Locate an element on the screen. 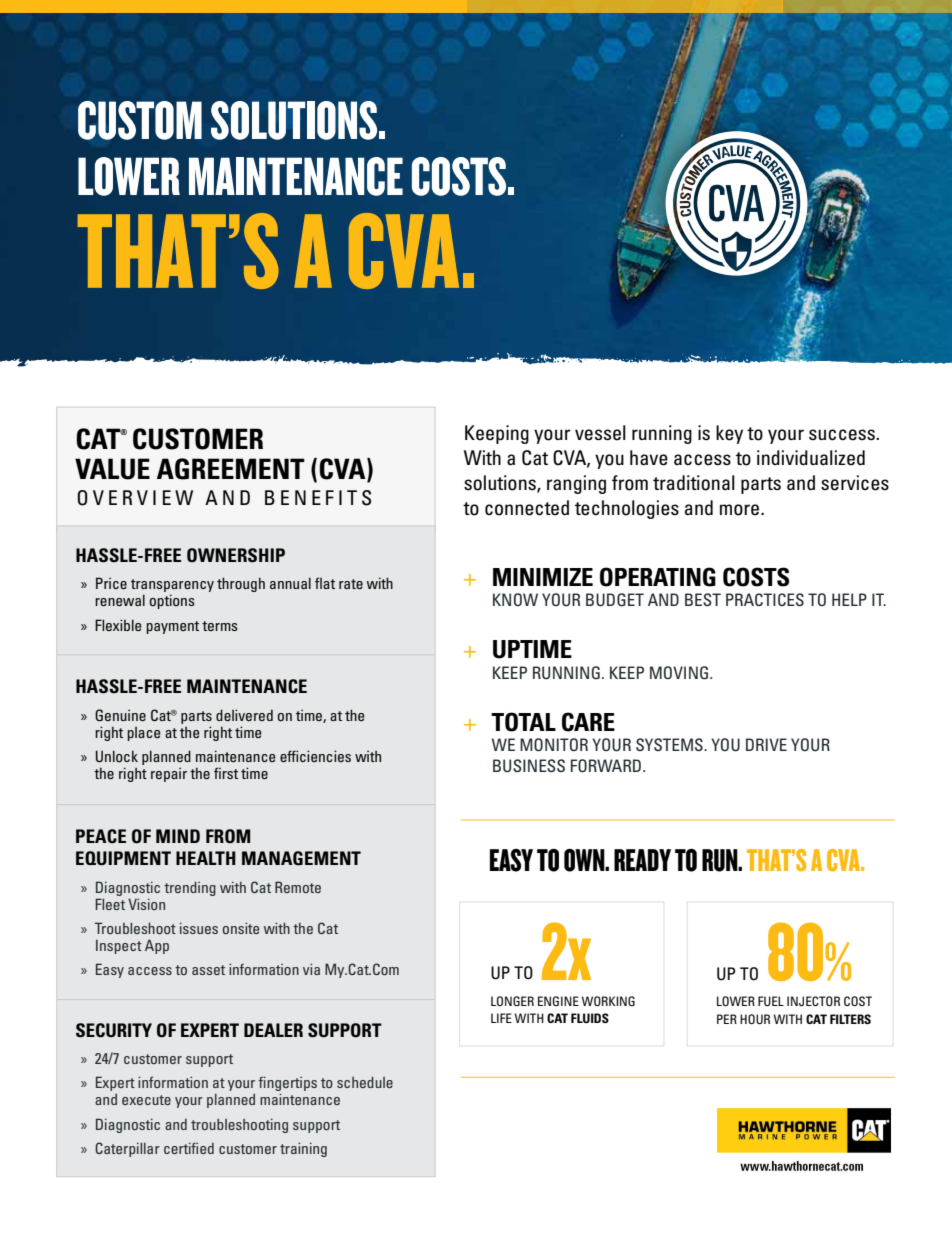  repair is located at coordinates (169, 775).
